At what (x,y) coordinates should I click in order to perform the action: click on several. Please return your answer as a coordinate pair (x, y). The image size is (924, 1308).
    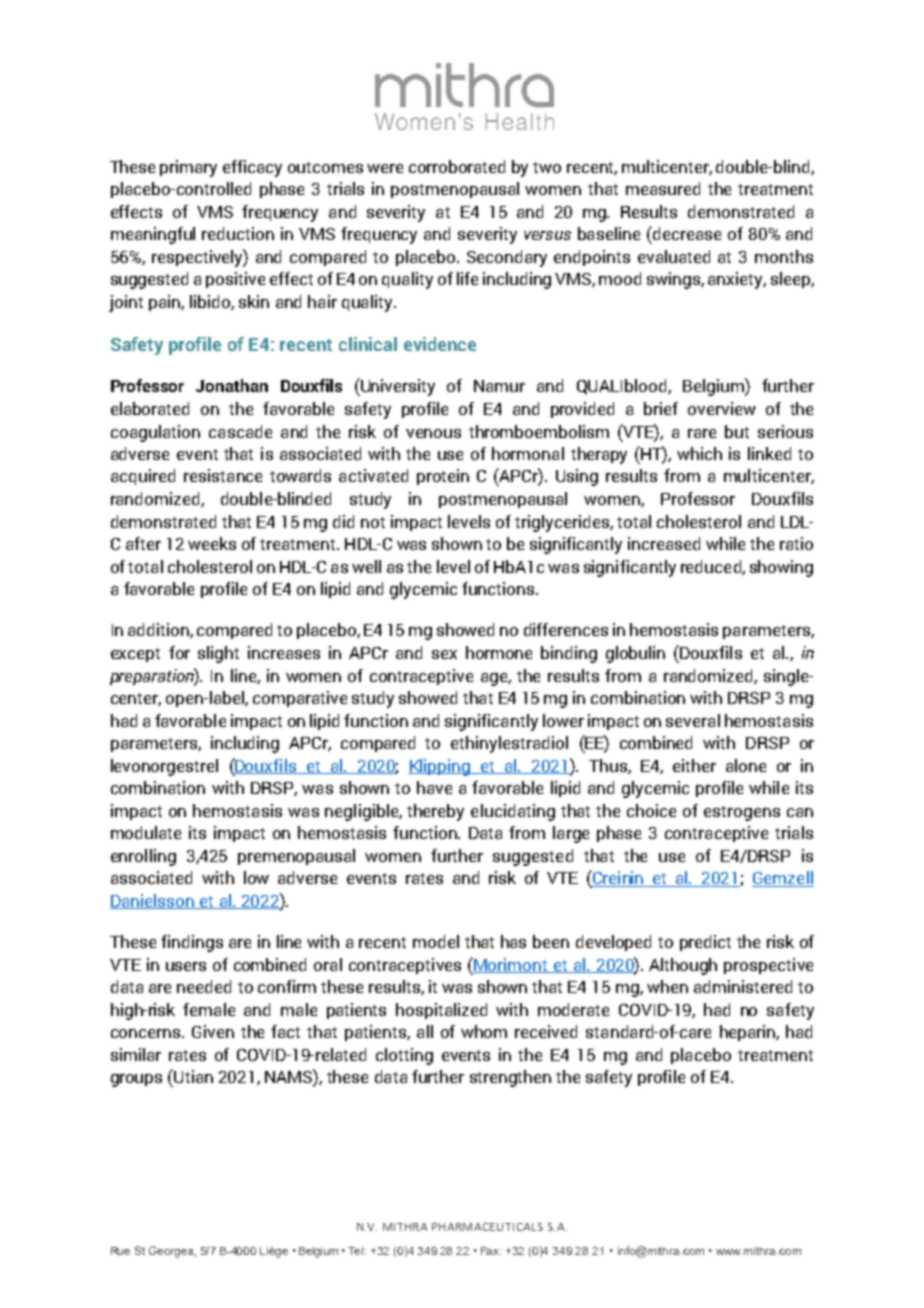
    Looking at the image, I should click on (693, 720).
